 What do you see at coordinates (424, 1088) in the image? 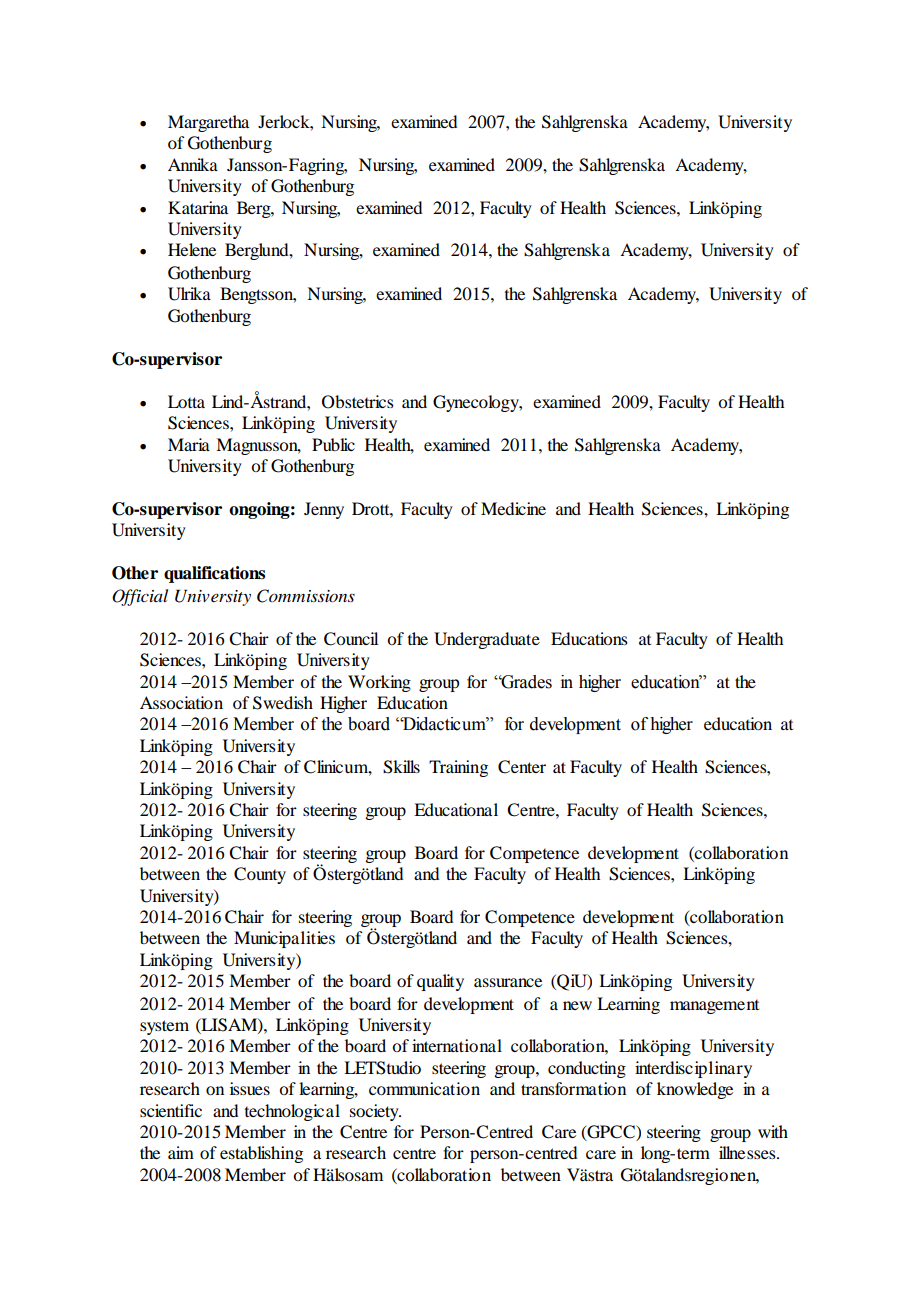
I see `communication` at bounding box center [424, 1088].
